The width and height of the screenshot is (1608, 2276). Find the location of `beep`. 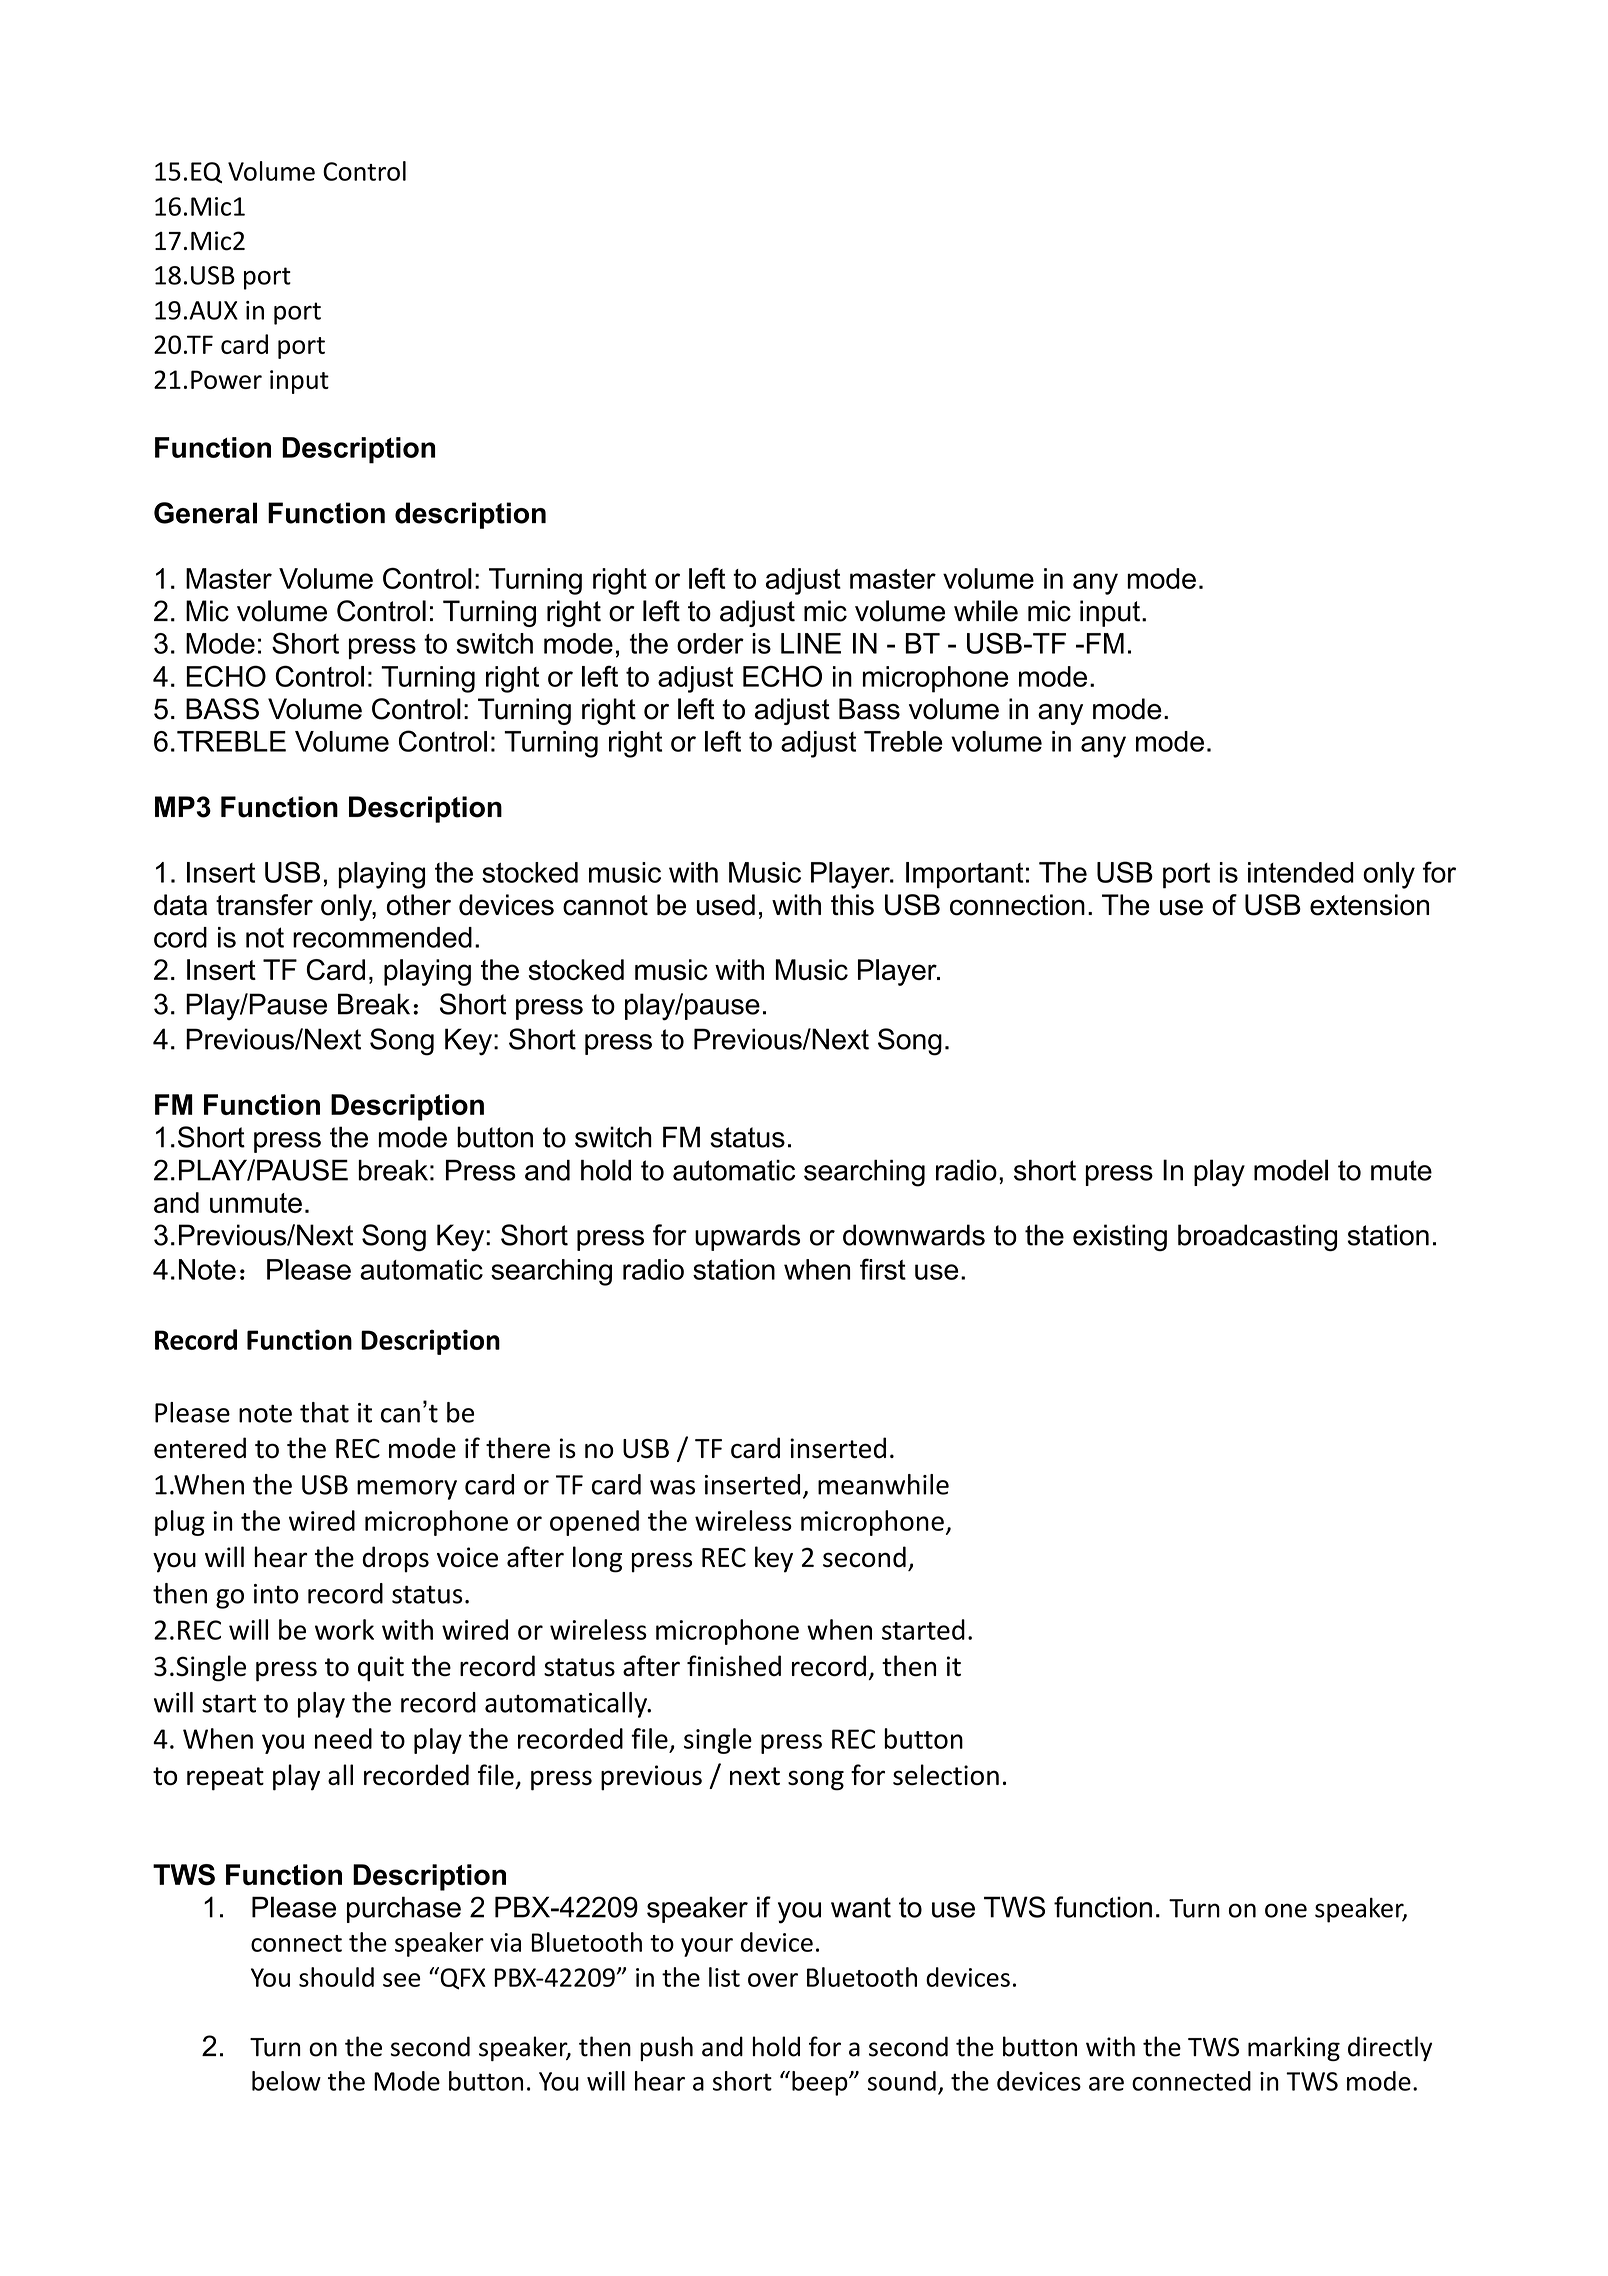

beep is located at coordinates (821, 2083).
